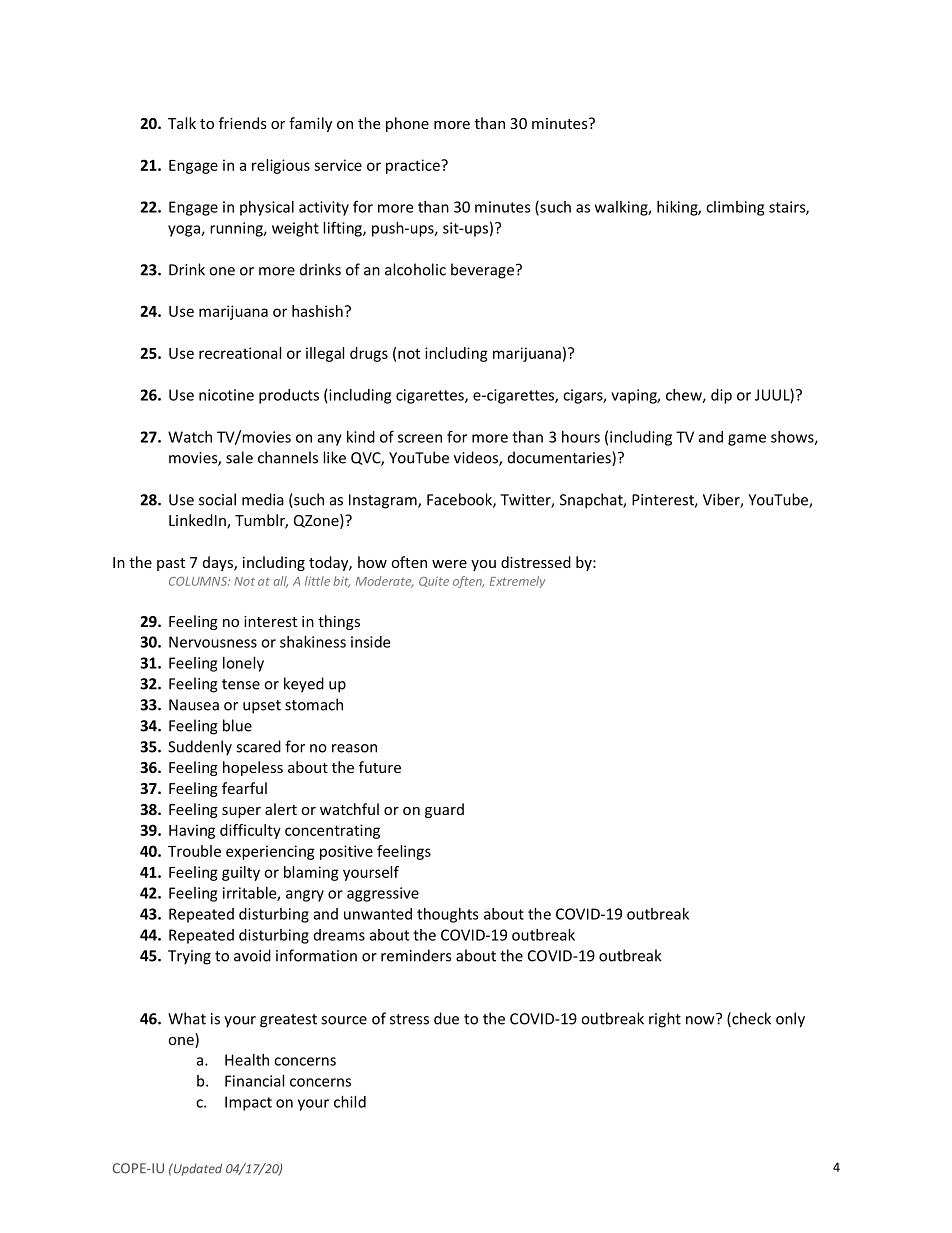 This document has width=952, height=1233. What do you see at coordinates (414, 166) in the document?
I see `practice` at bounding box center [414, 166].
